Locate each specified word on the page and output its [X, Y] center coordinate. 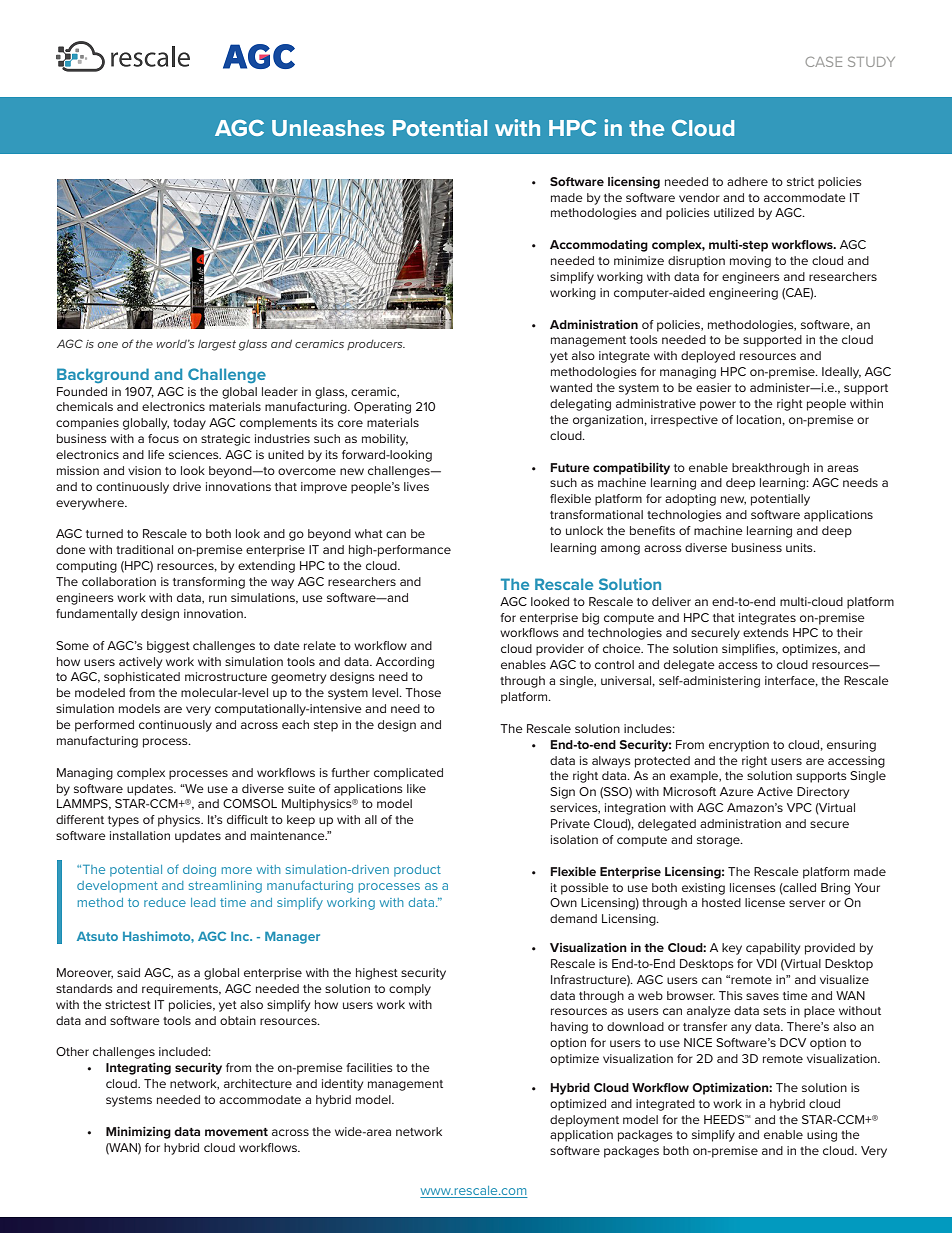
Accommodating [599, 246]
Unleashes [328, 128]
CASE [824, 62]
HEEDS [725, 1119]
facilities [369, 1067]
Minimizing [138, 1132]
